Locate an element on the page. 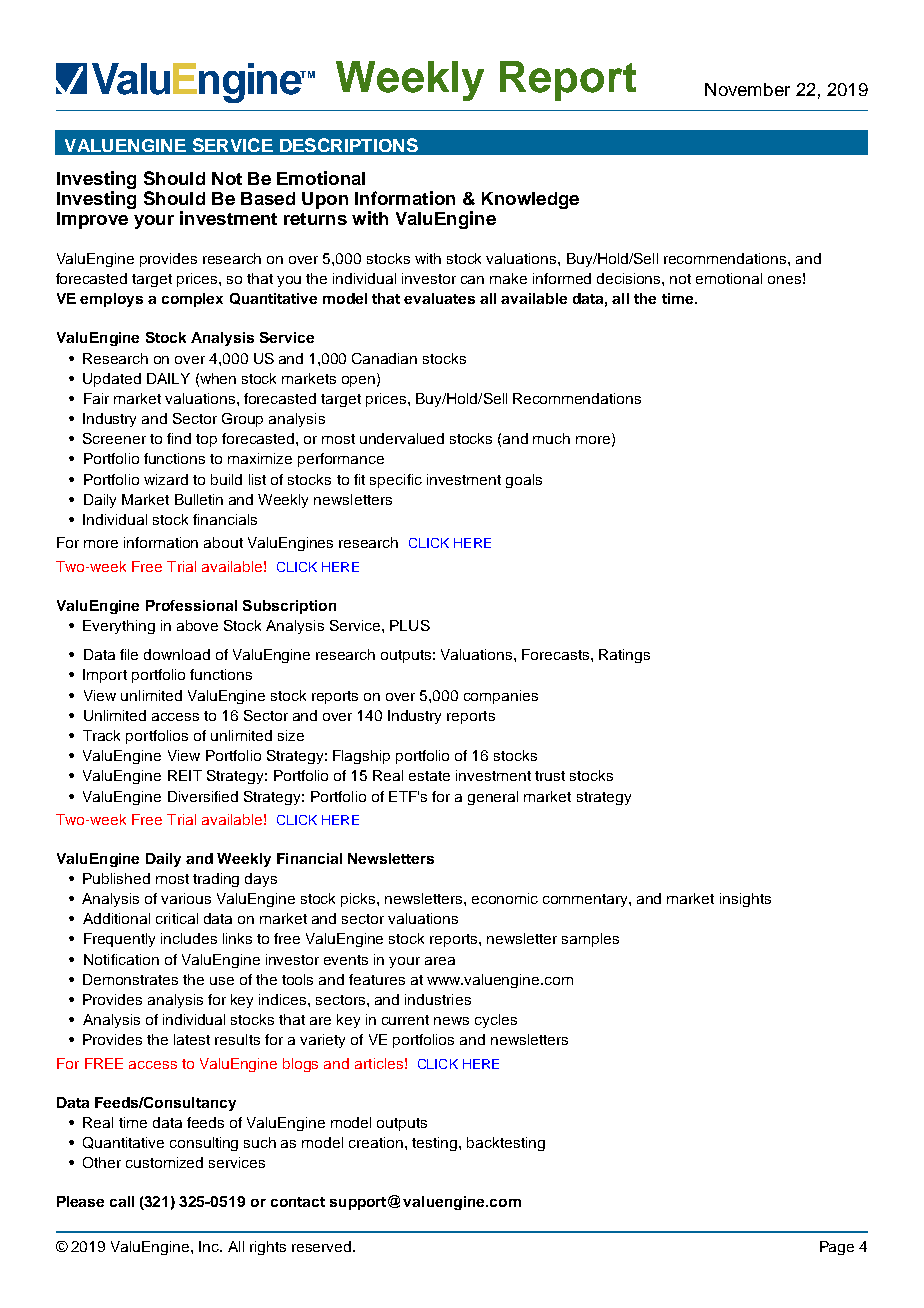  download is located at coordinates (177, 654).
